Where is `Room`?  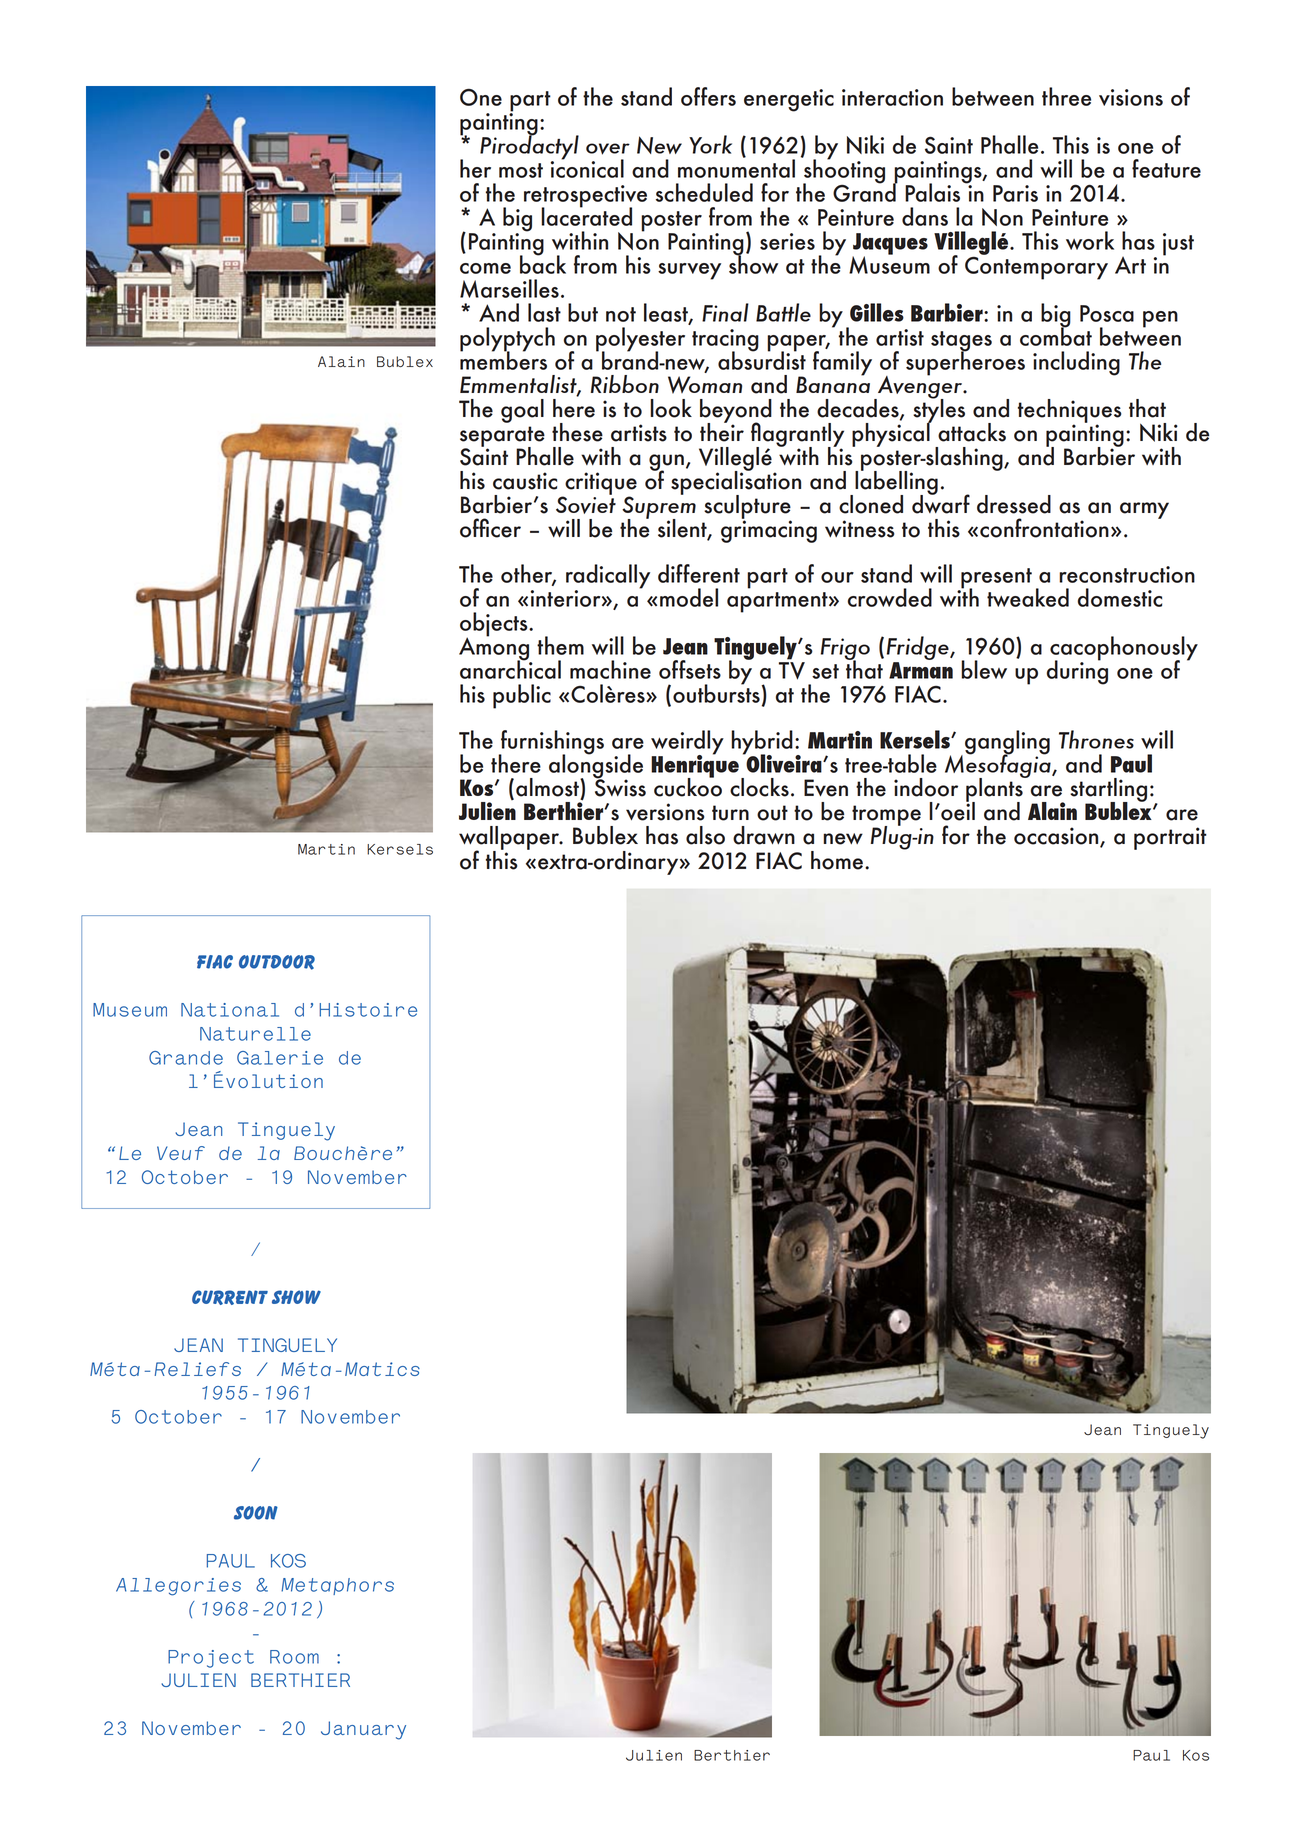 Room is located at coordinates (294, 1657).
